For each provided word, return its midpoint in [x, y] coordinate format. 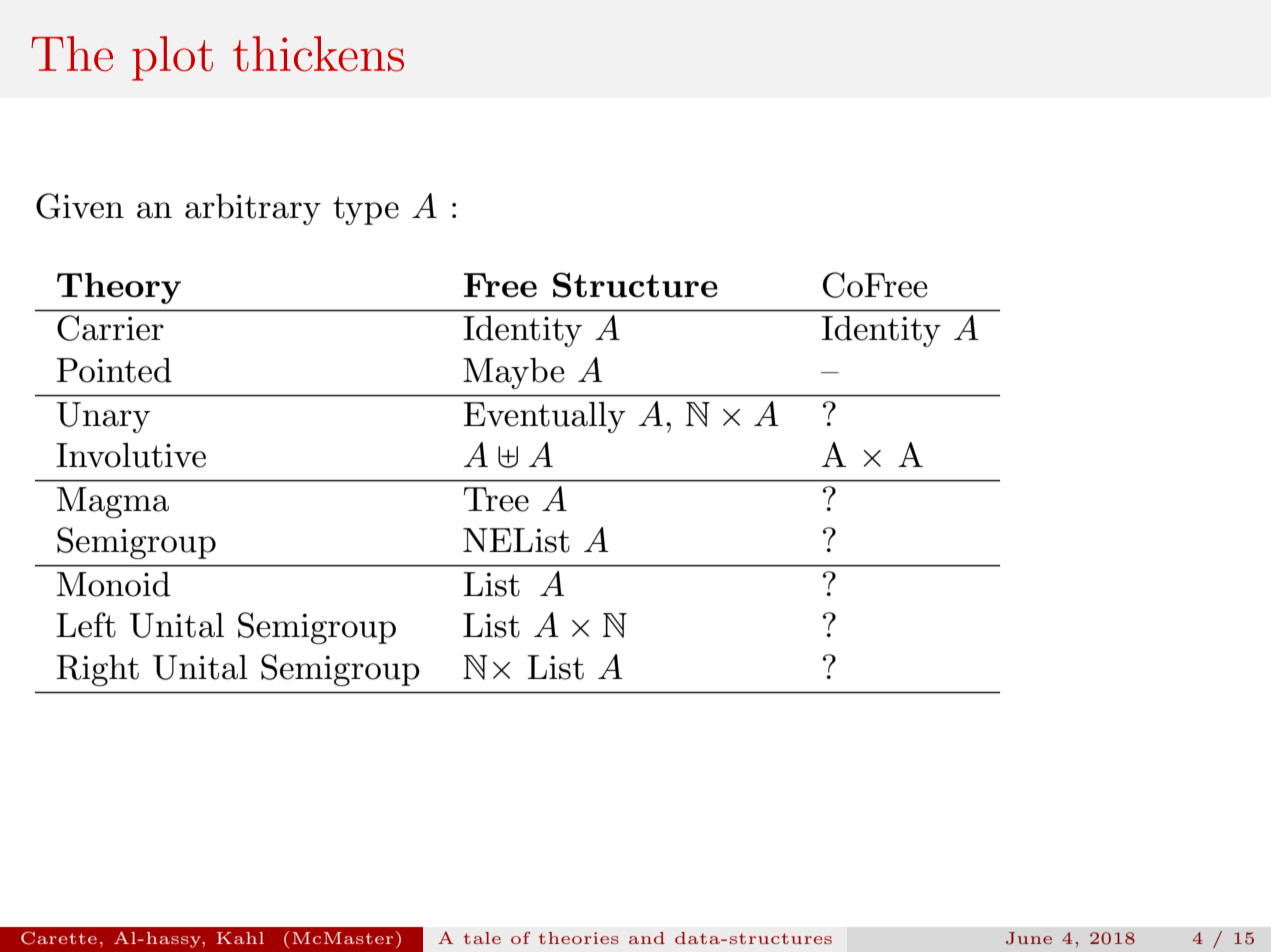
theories [579, 938]
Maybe [514, 373]
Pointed [114, 370]
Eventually [544, 417]
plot [172, 58]
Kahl [240, 938]
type [366, 210]
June [1029, 938]
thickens [318, 54]
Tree [496, 499]
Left [86, 625]
